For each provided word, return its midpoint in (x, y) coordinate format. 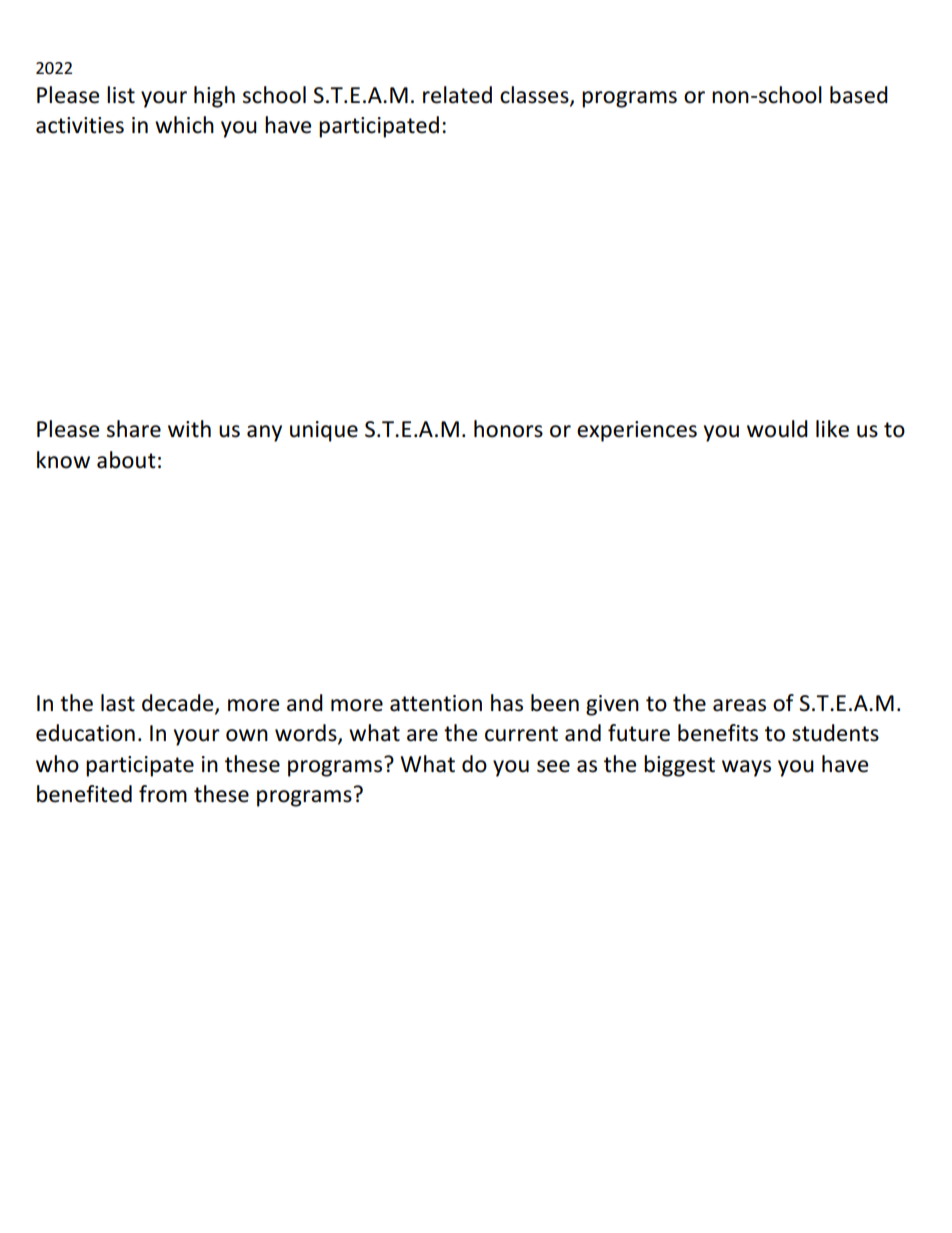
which (184, 125)
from (163, 794)
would (777, 429)
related (457, 95)
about (126, 460)
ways (746, 768)
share (134, 429)
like (832, 429)
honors (508, 429)
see (553, 766)
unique (324, 431)
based (859, 95)
